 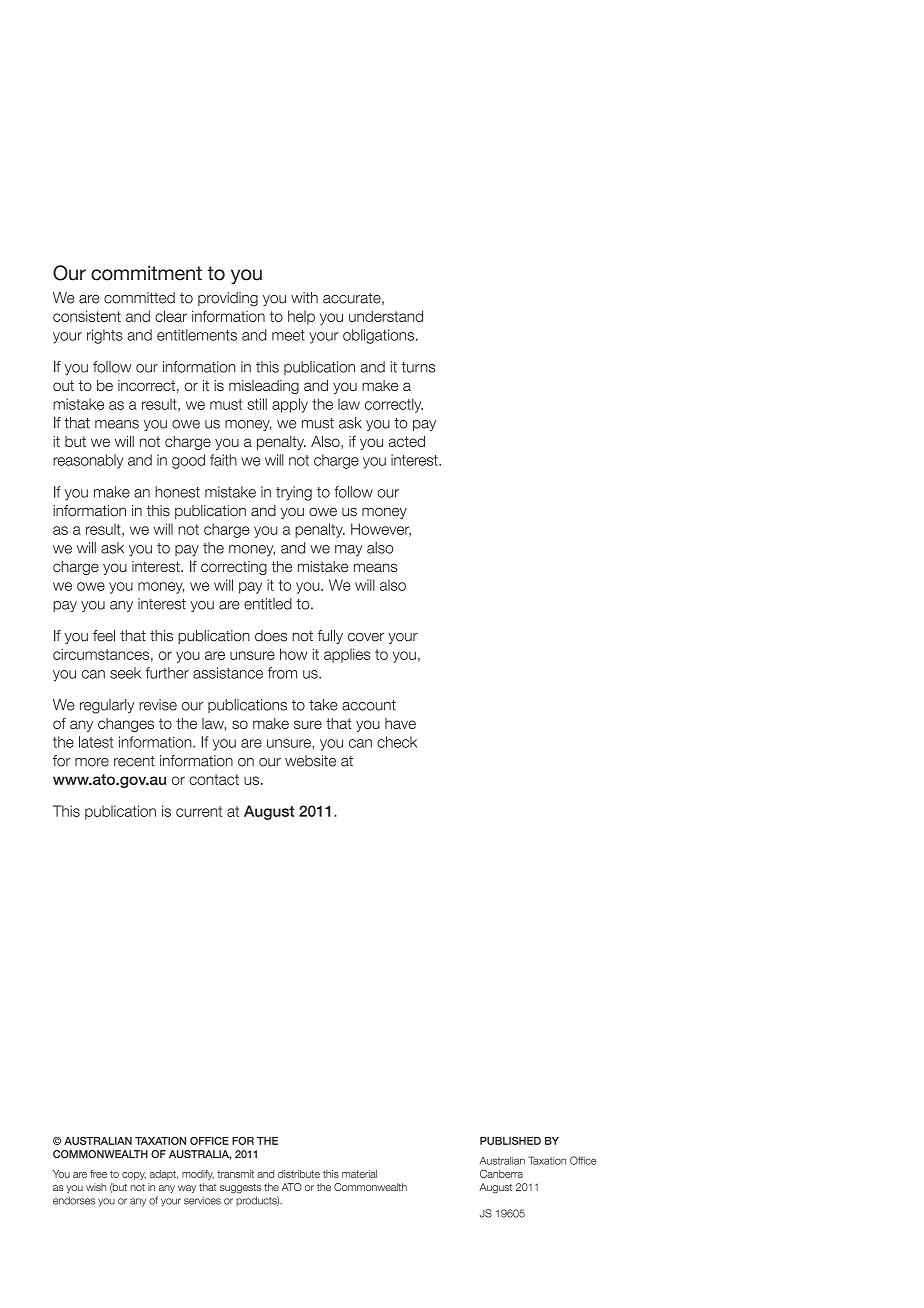 I want to click on website, so click(x=310, y=761).
